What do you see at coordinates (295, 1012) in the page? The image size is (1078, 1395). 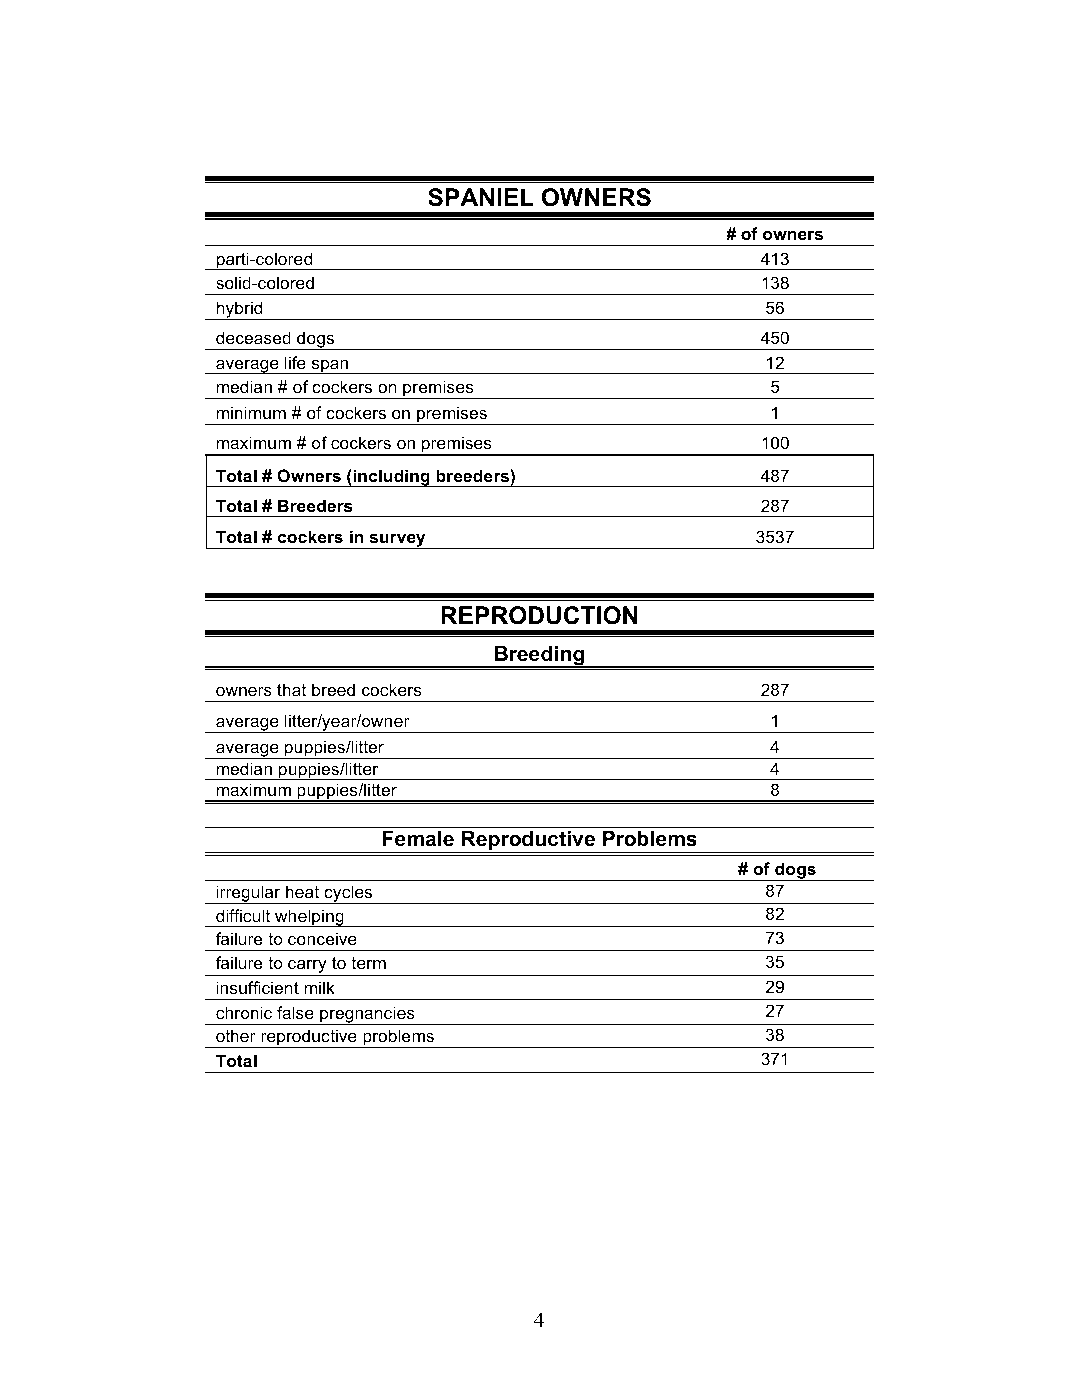 I see `false` at bounding box center [295, 1012].
